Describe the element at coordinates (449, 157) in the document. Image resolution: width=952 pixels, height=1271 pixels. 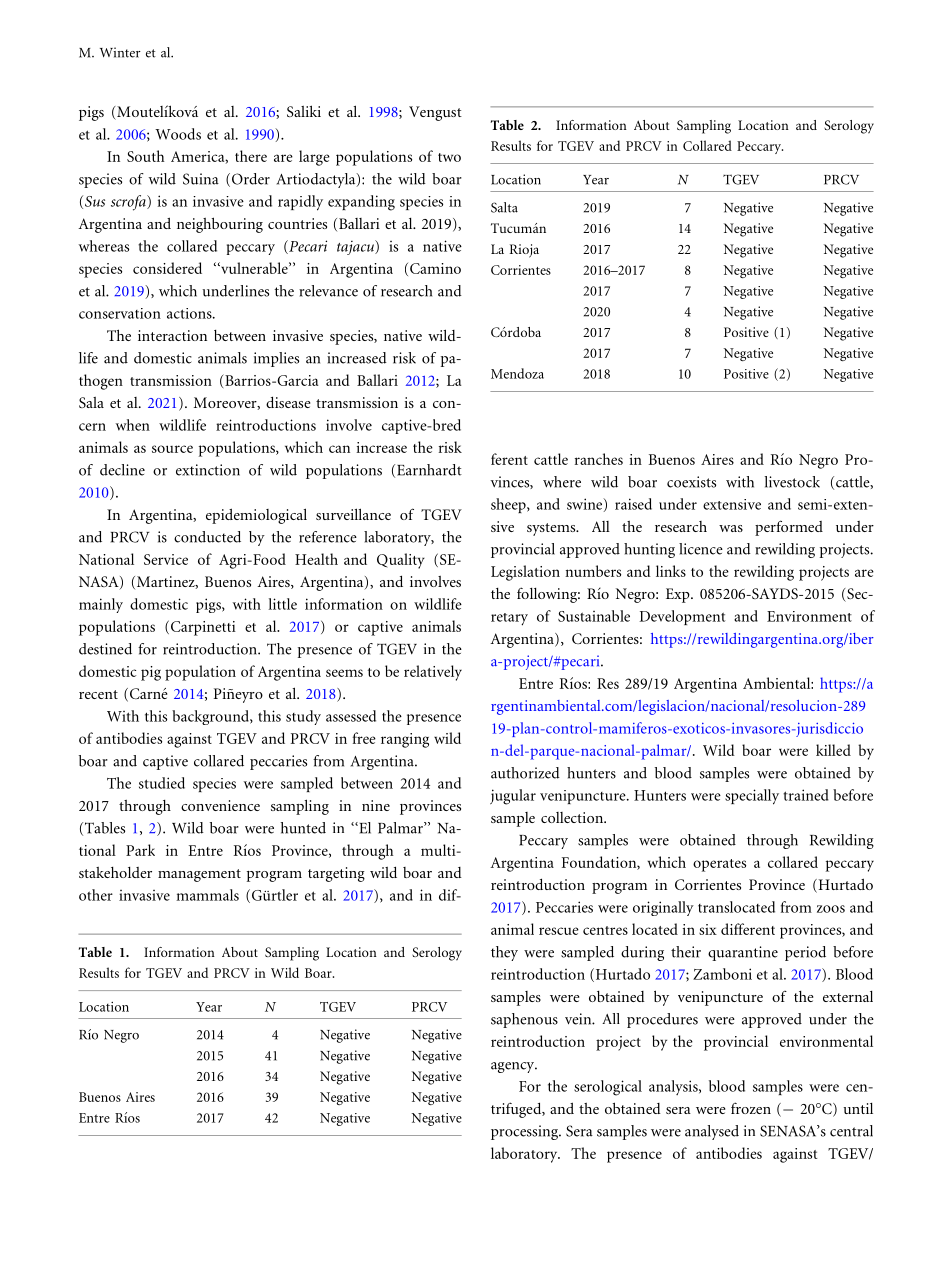
I see `two` at that location.
